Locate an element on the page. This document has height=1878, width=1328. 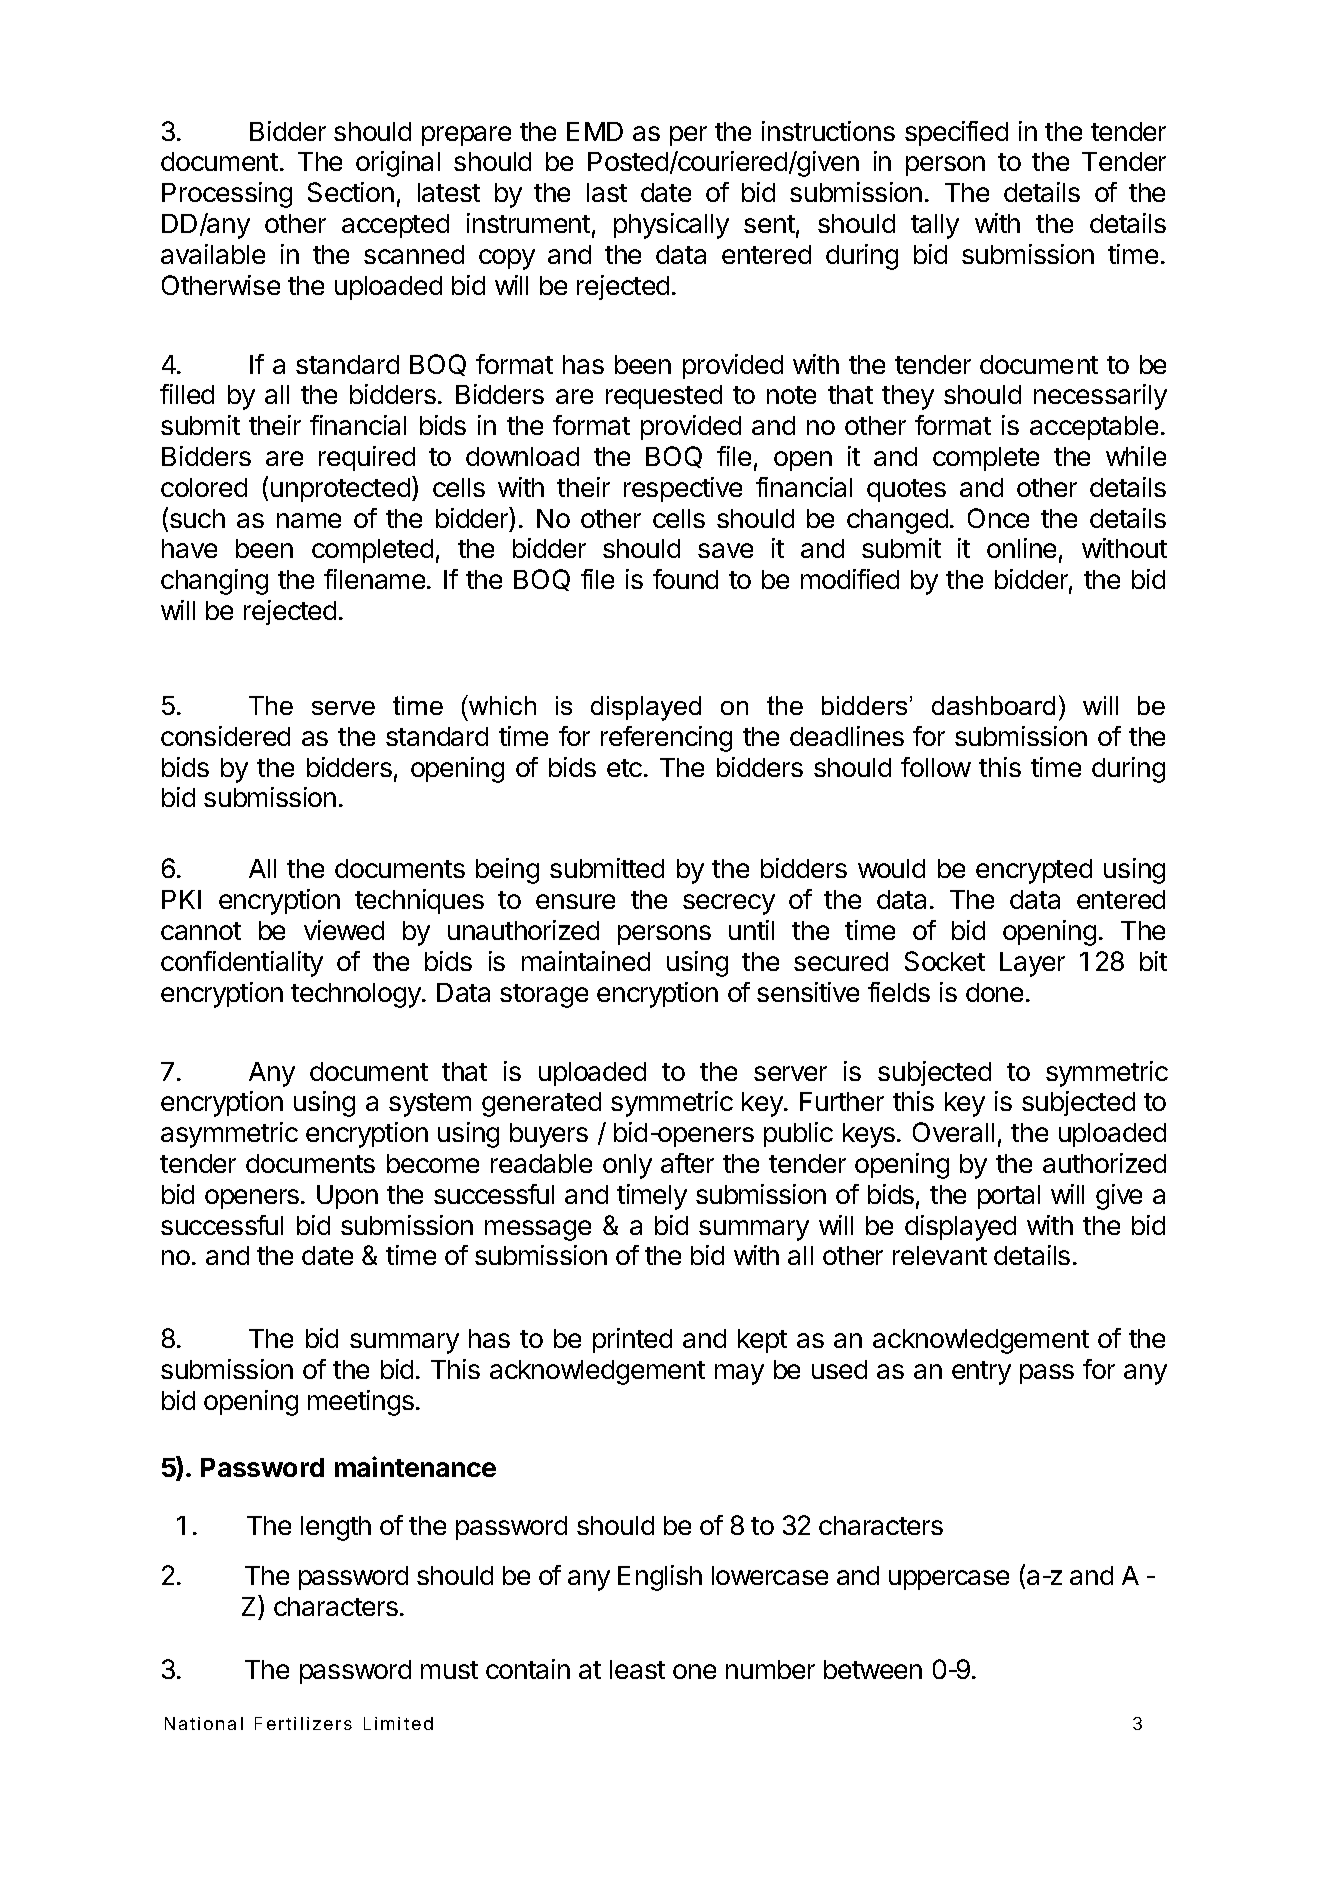
dashboard is located at coordinates (993, 705).
